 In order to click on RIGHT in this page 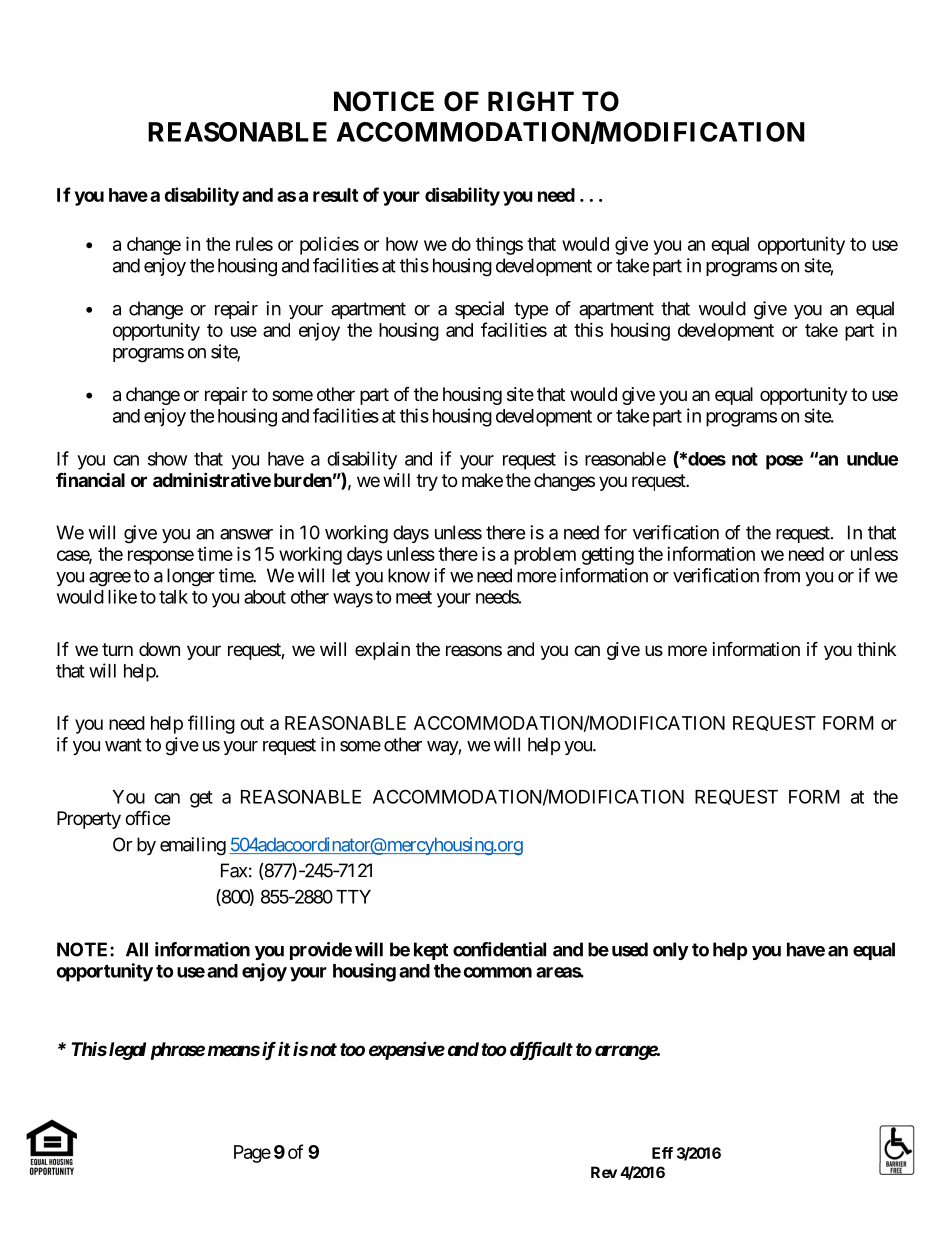, I will do `click(531, 101)`.
